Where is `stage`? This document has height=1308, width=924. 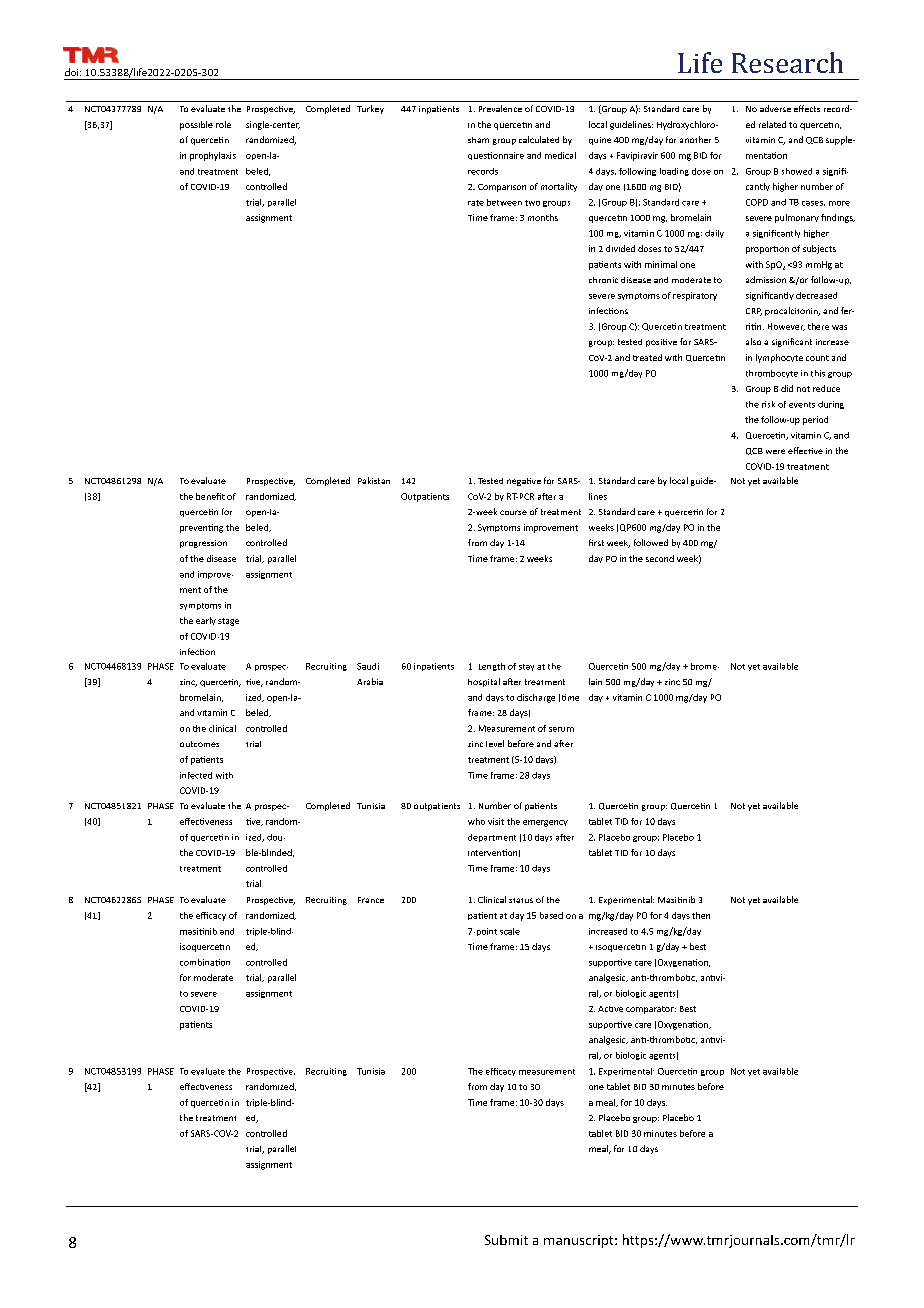 stage is located at coordinates (228, 622).
